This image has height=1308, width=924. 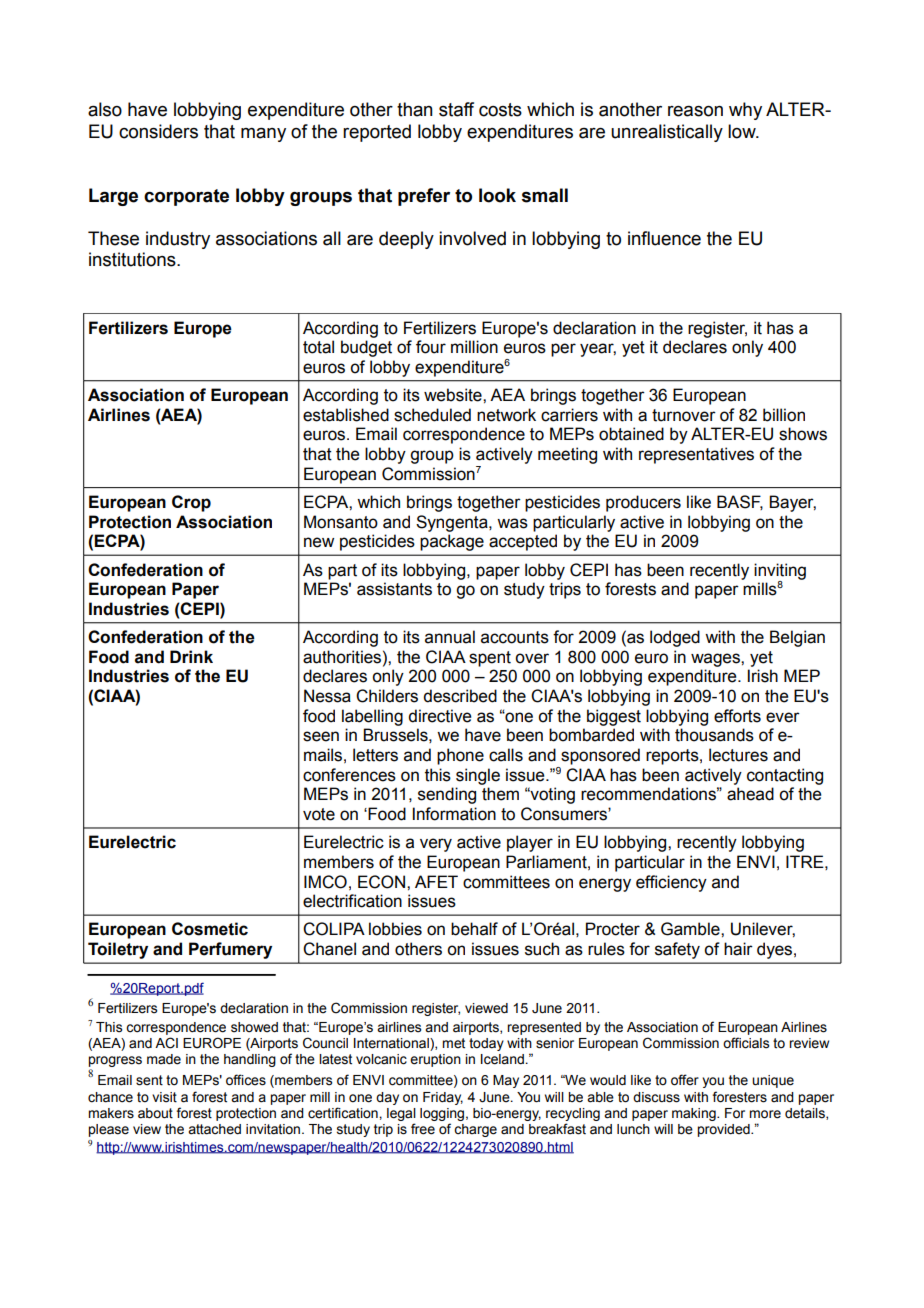 What do you see at coordinates (191, 656) in the image?
I see `Drink` at bounding box center [191, 656].
